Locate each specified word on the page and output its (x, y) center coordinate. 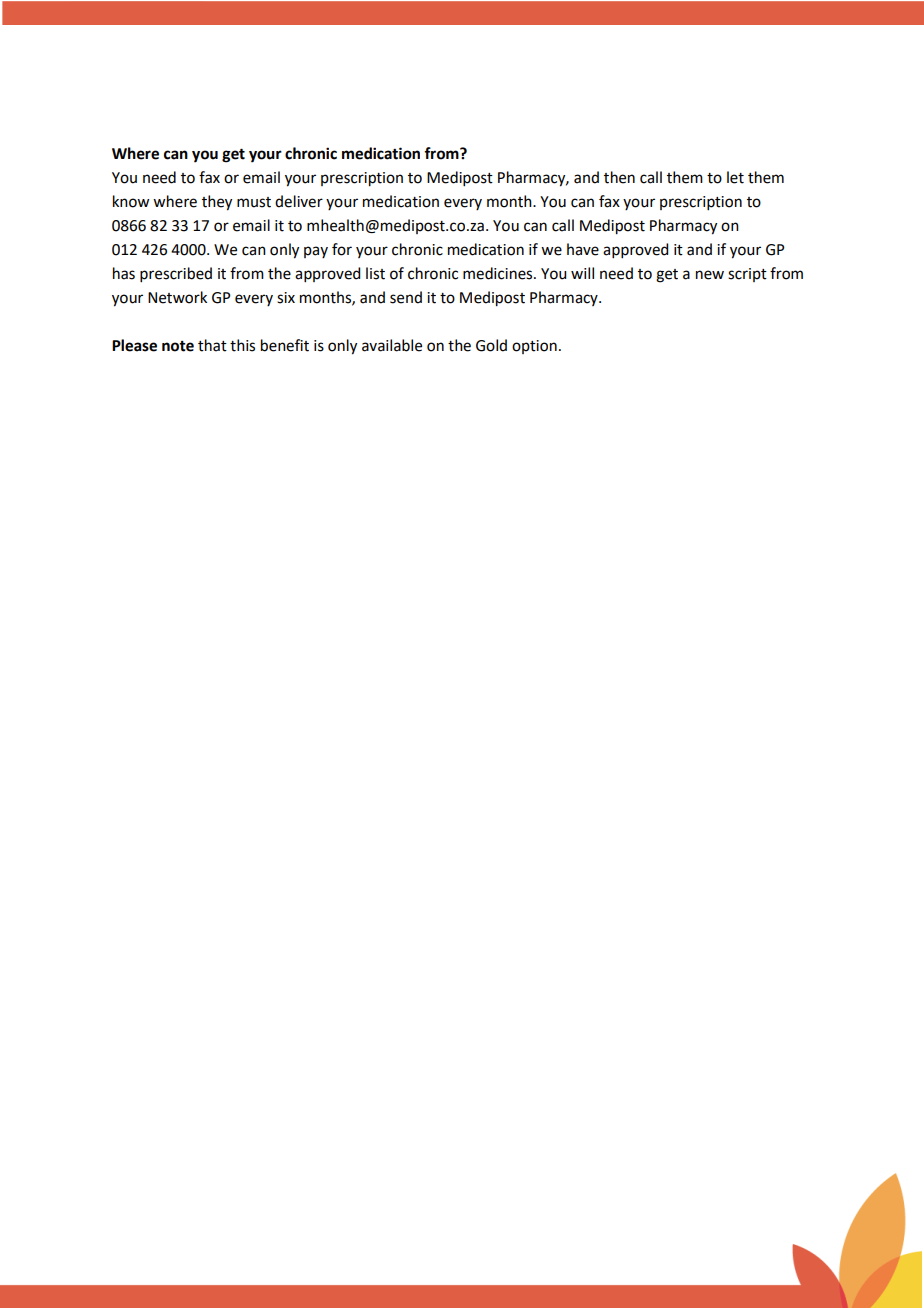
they (217, 203)
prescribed (176, 274)
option (534, 347)
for (342, 249)
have (583, 249)
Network (177, 297)
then (619, 177)
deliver (299, 201)
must (254, 202)
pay (316, 252)
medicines (499, 273)
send (406, 297)
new (710, 275)
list (375, 273)
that (212, 345)
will (582, 273)
